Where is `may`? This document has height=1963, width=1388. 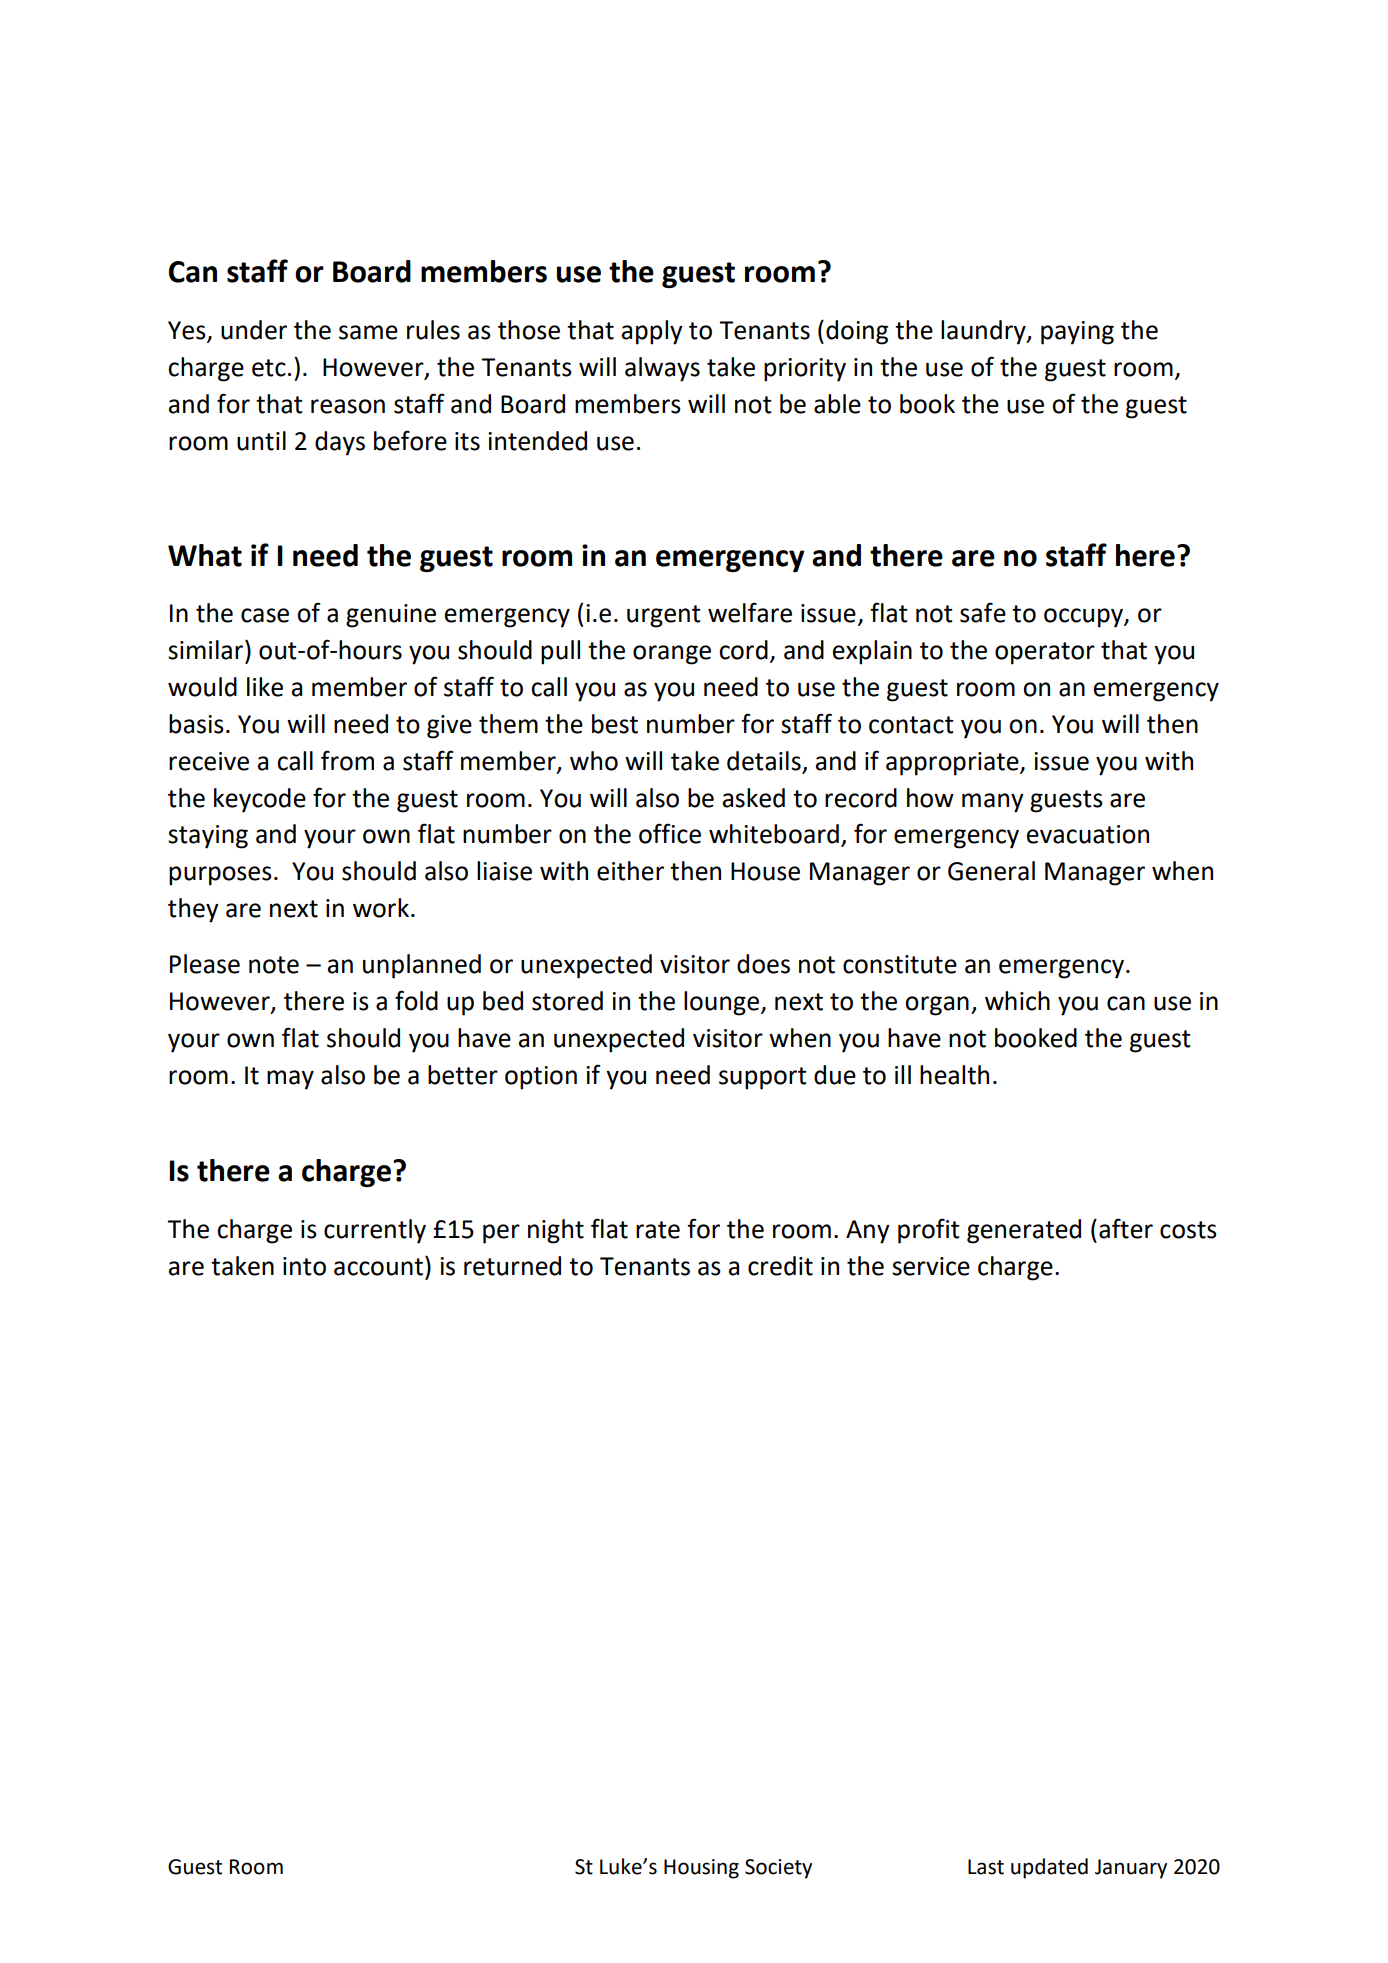
may is located at coordinates (290, 1080).
